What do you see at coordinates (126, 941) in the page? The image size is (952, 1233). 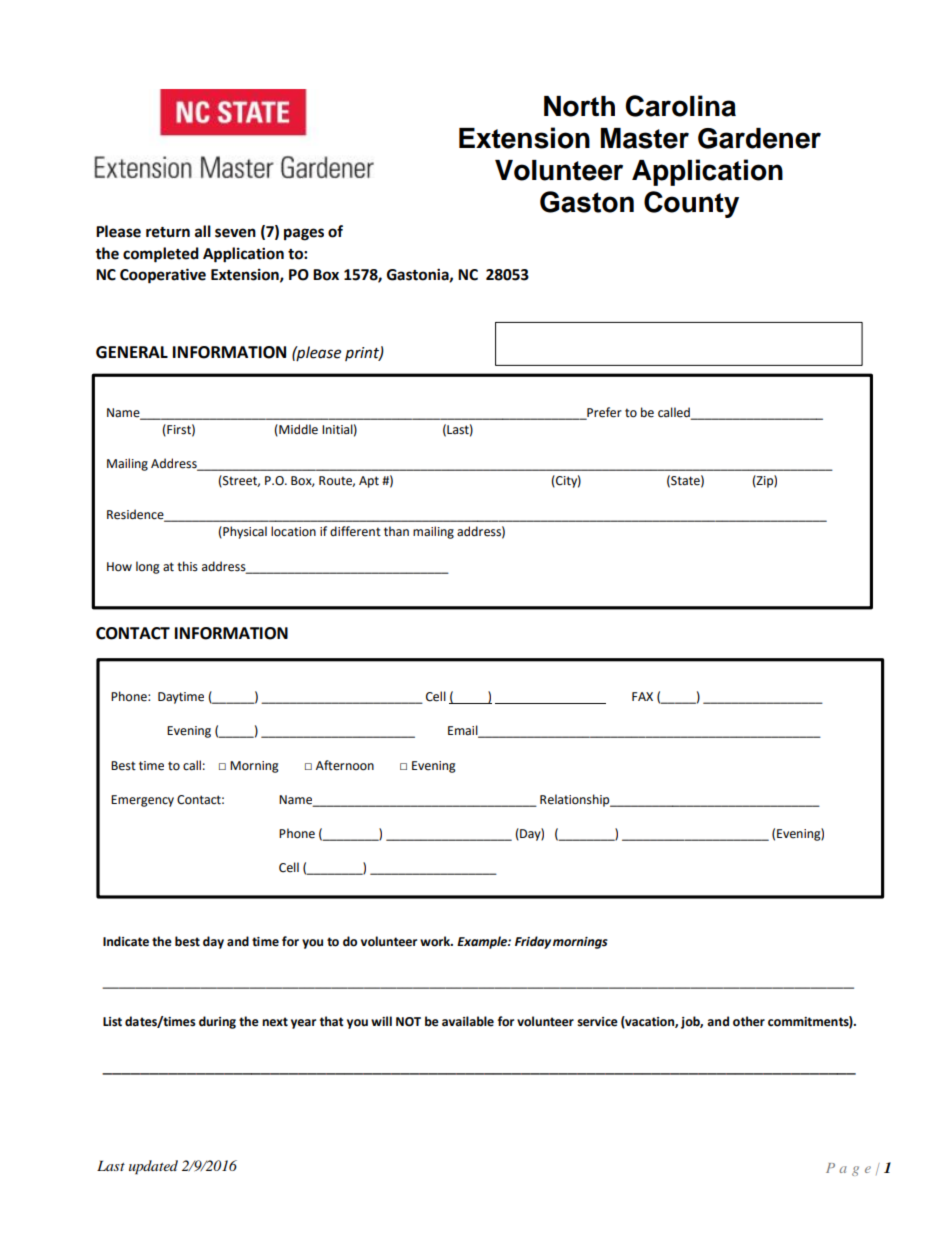 I see `Indicate` at bounding box center [126, 941].
